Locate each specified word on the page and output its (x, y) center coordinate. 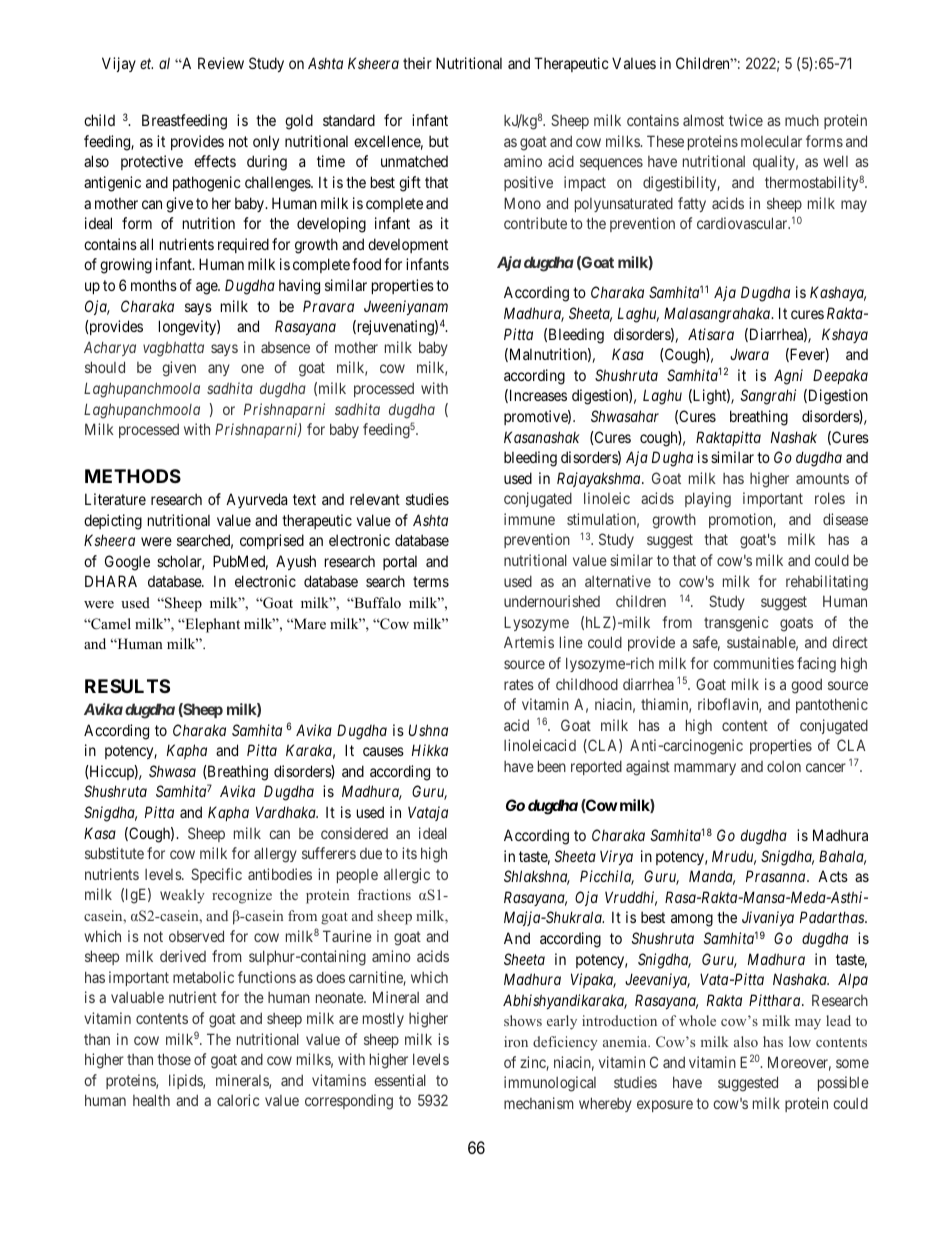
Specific (216, 875)
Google (127, 563)
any (219, 370)
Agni (788, 377)
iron (516, 1041)
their (417, 63)
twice (746, 120)
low (800, 1041)
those (174, 1059)
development (408, 245)
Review (221, 63)
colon (784, 766)
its (409, 853)
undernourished (552, 601)
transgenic (736, 624)
